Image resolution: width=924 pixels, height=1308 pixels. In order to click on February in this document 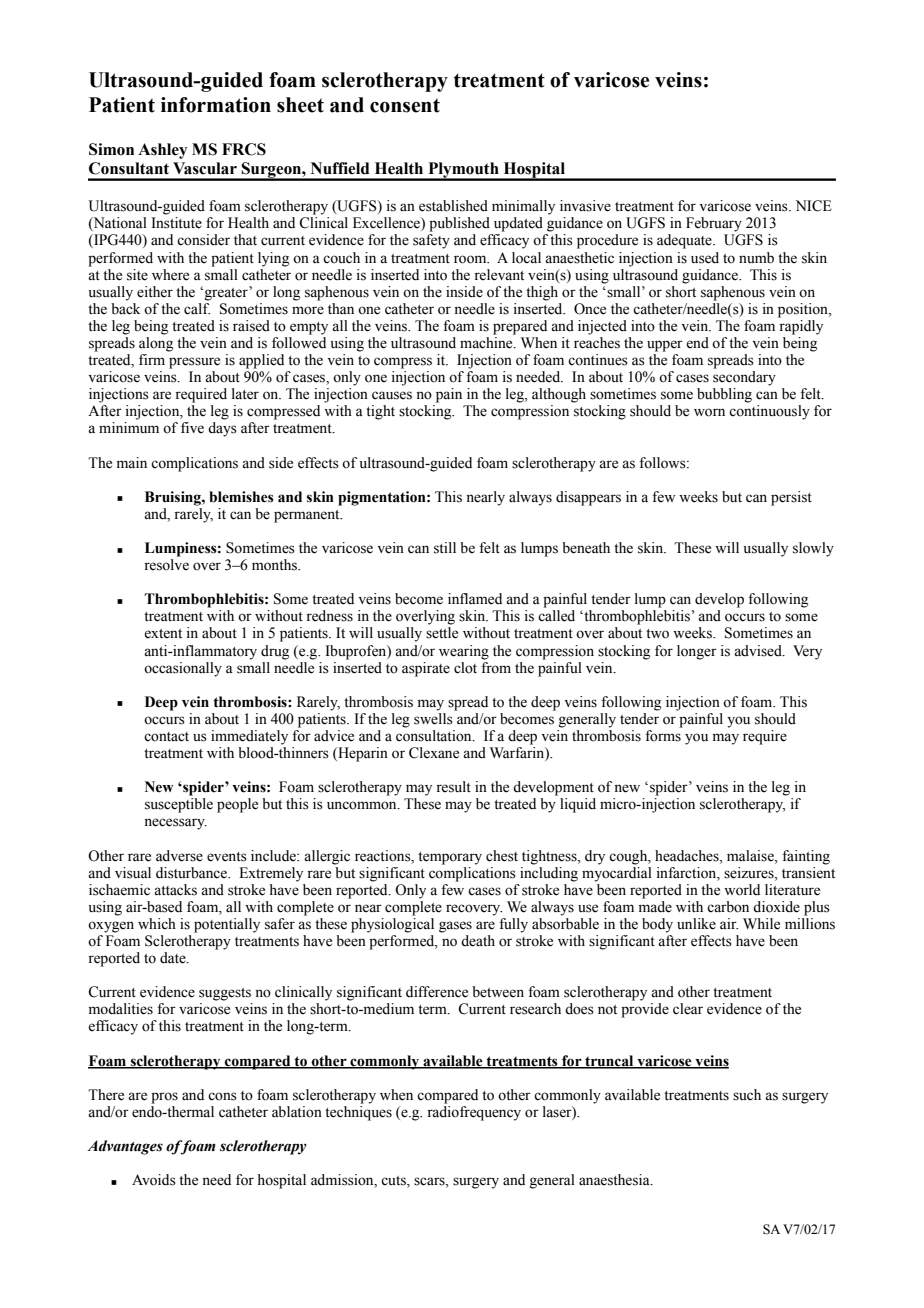, I will do `click(714, 224)`.
